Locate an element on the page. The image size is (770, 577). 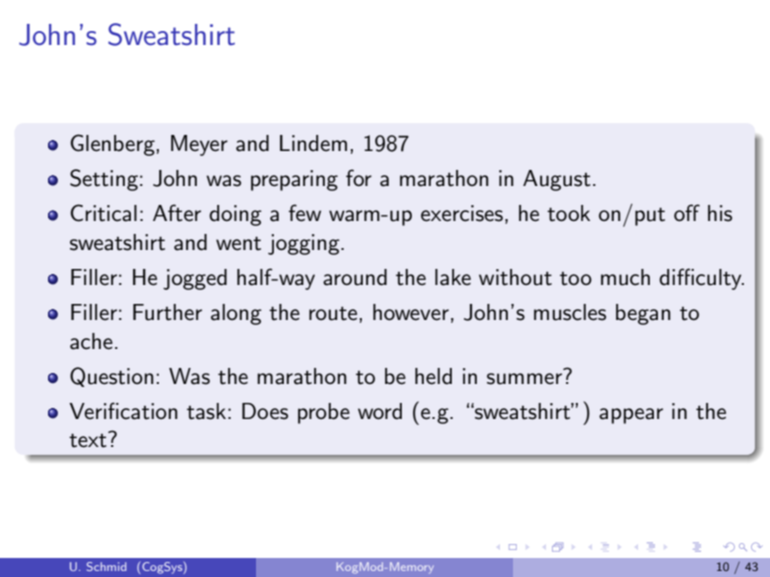
much is located at coordinates (625, 277).
